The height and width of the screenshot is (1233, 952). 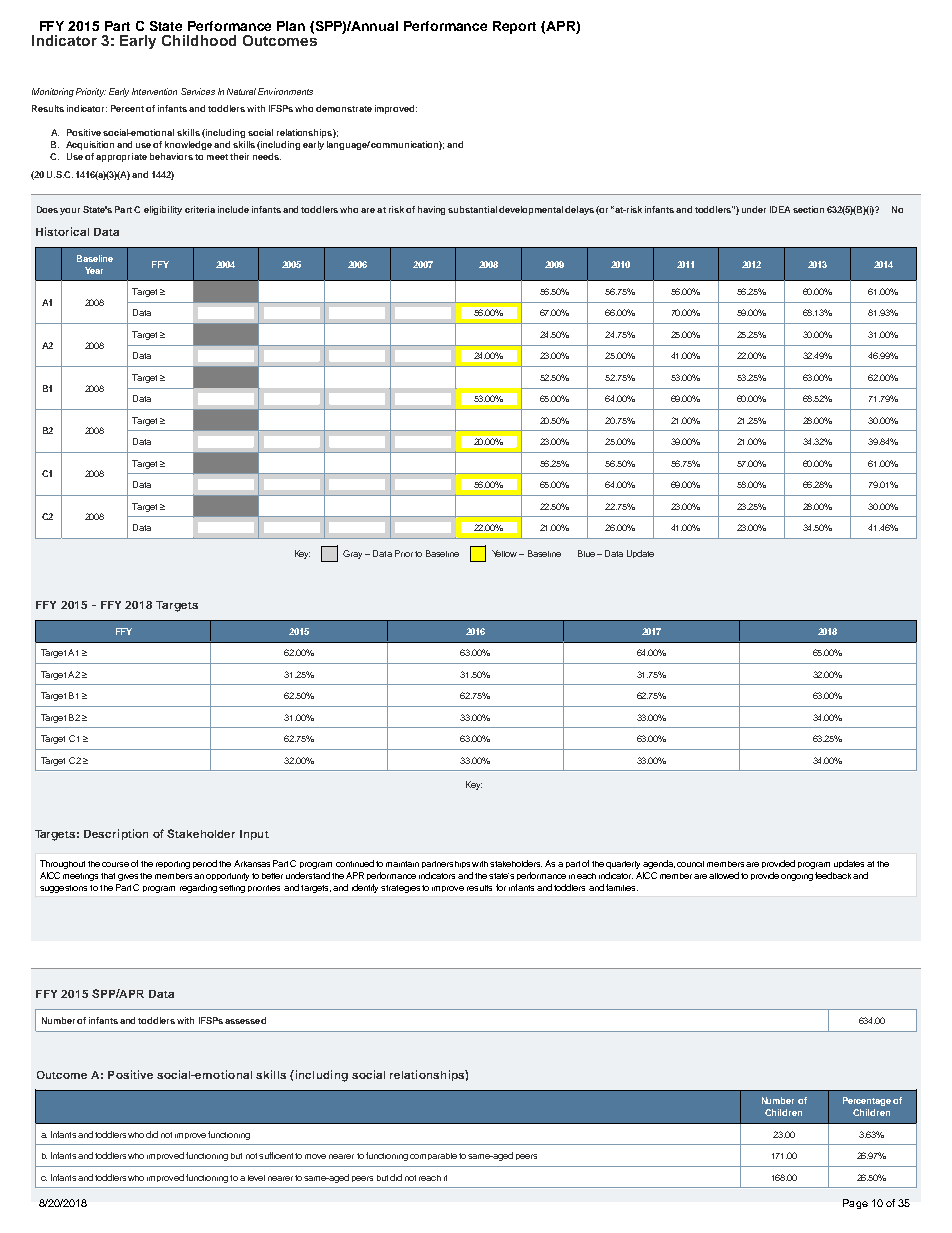 I want to click on Yellow, so click(x=506, y=553).
